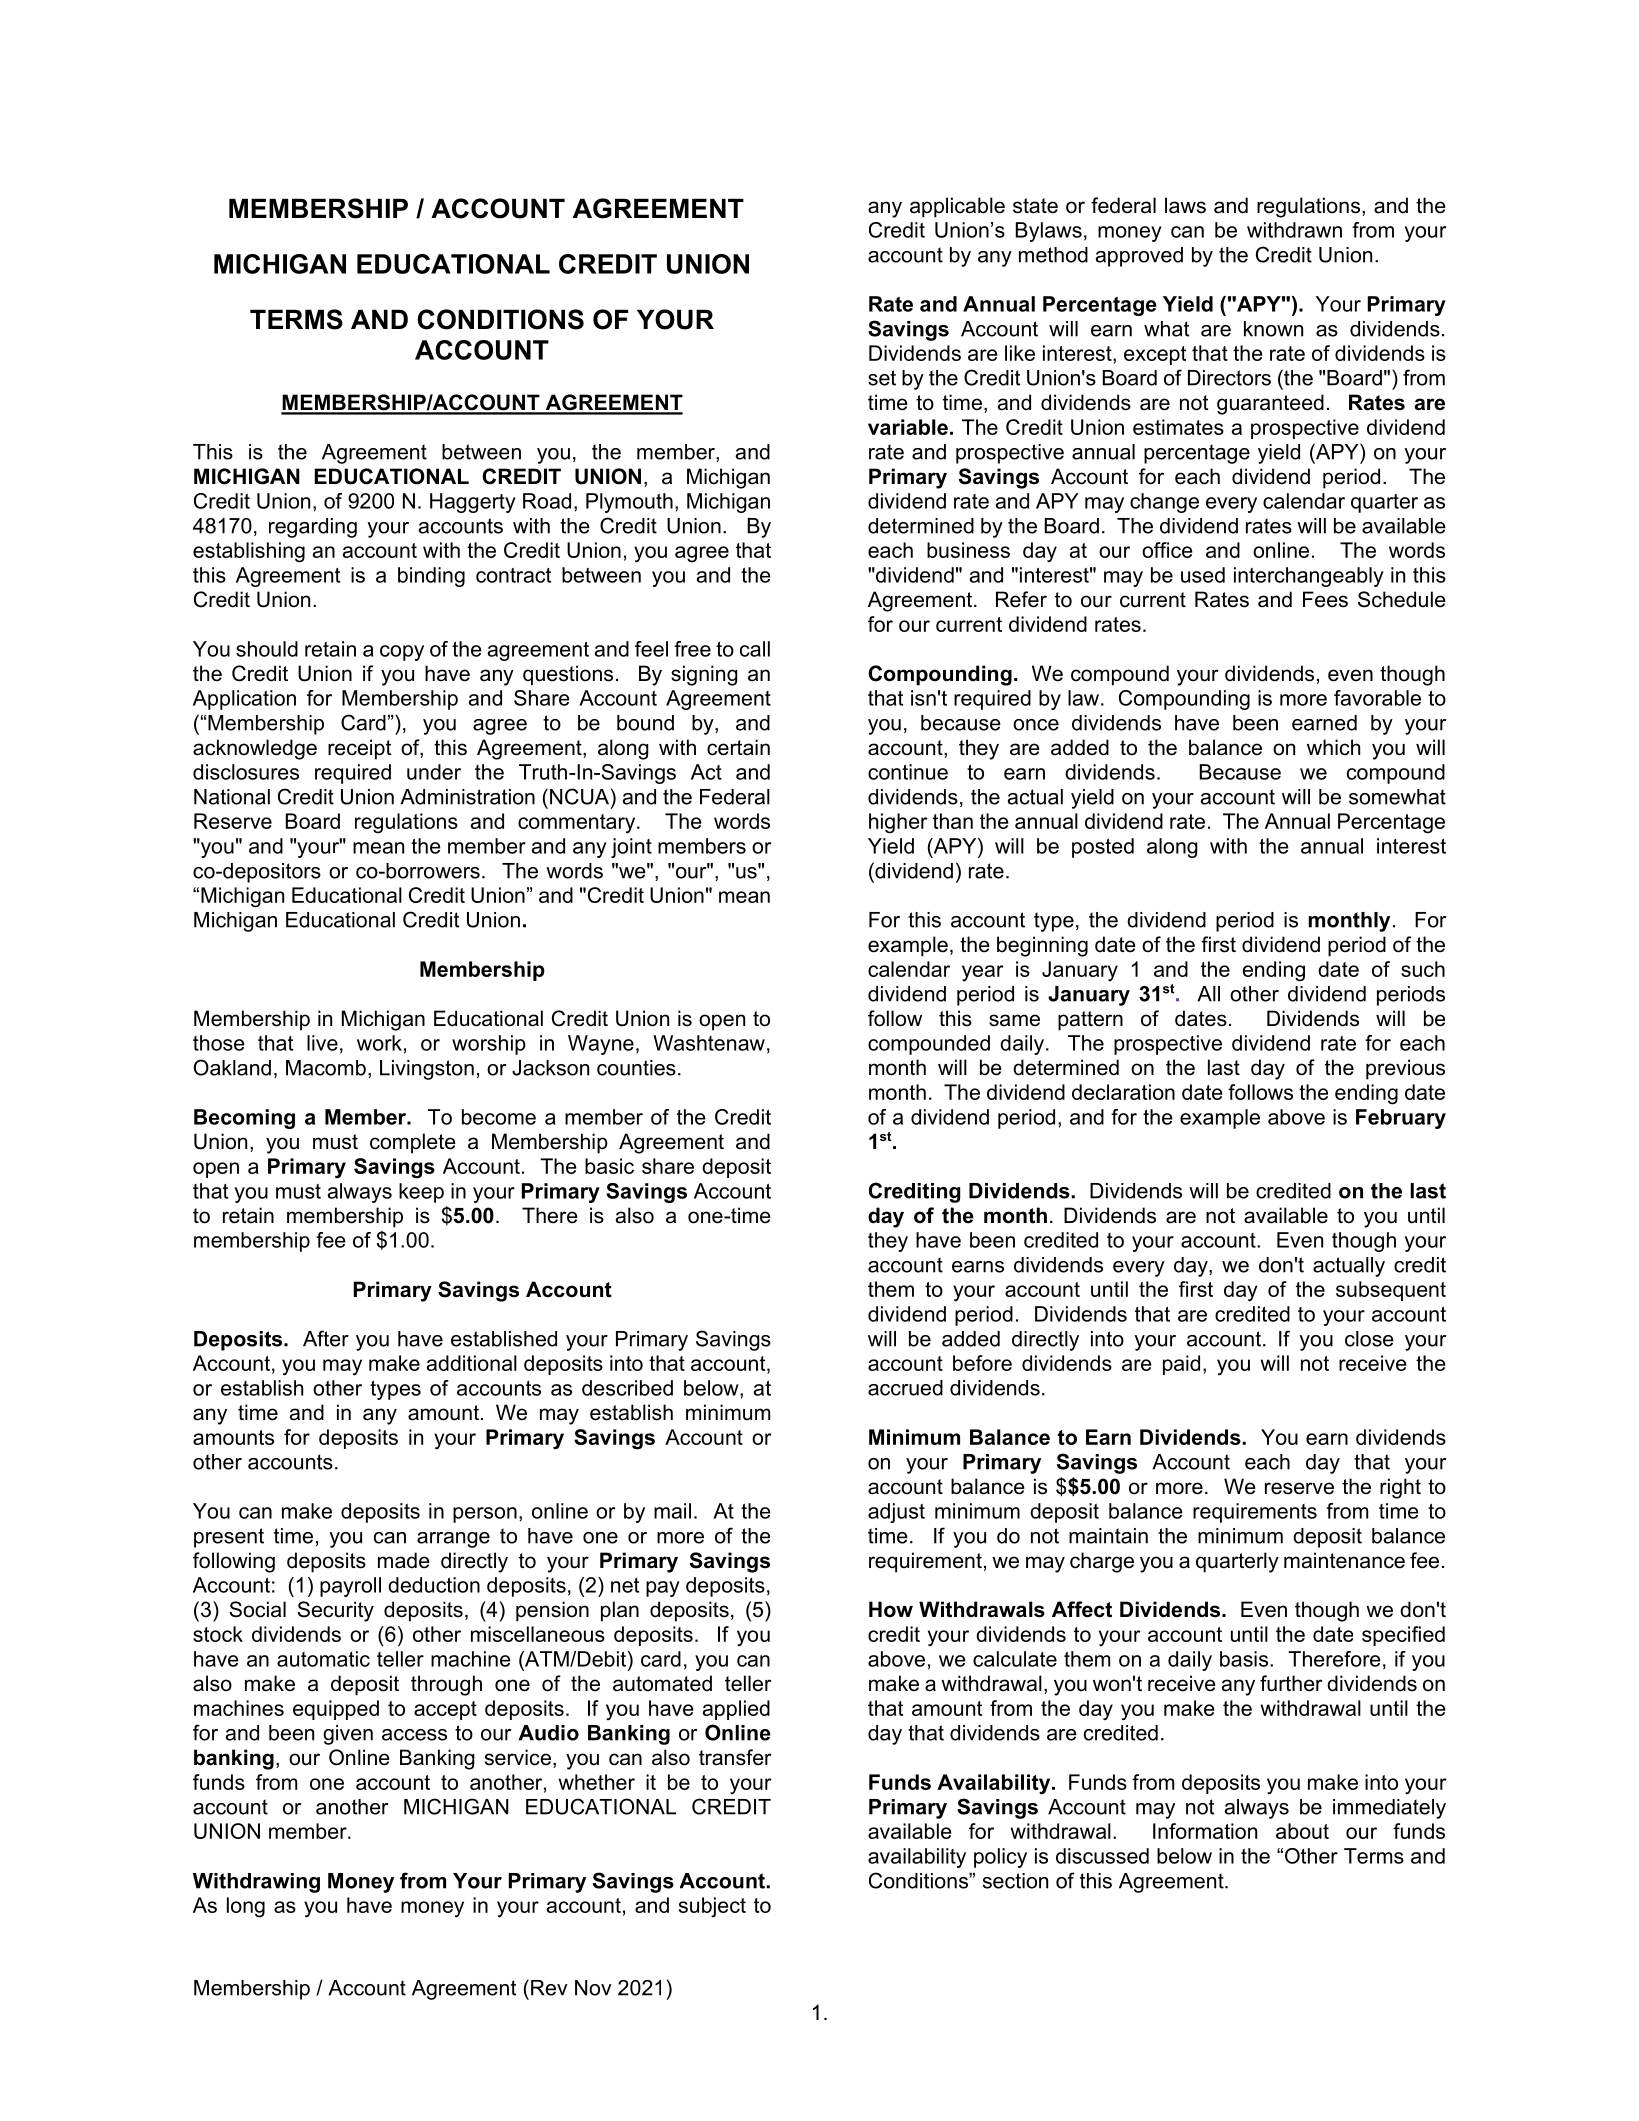 The width and height of the screenshot is (1639, 2121). What do you see at coordinates (1273, 329) in the screenshot?
I see `known` at bounding box center [1273, 329].
